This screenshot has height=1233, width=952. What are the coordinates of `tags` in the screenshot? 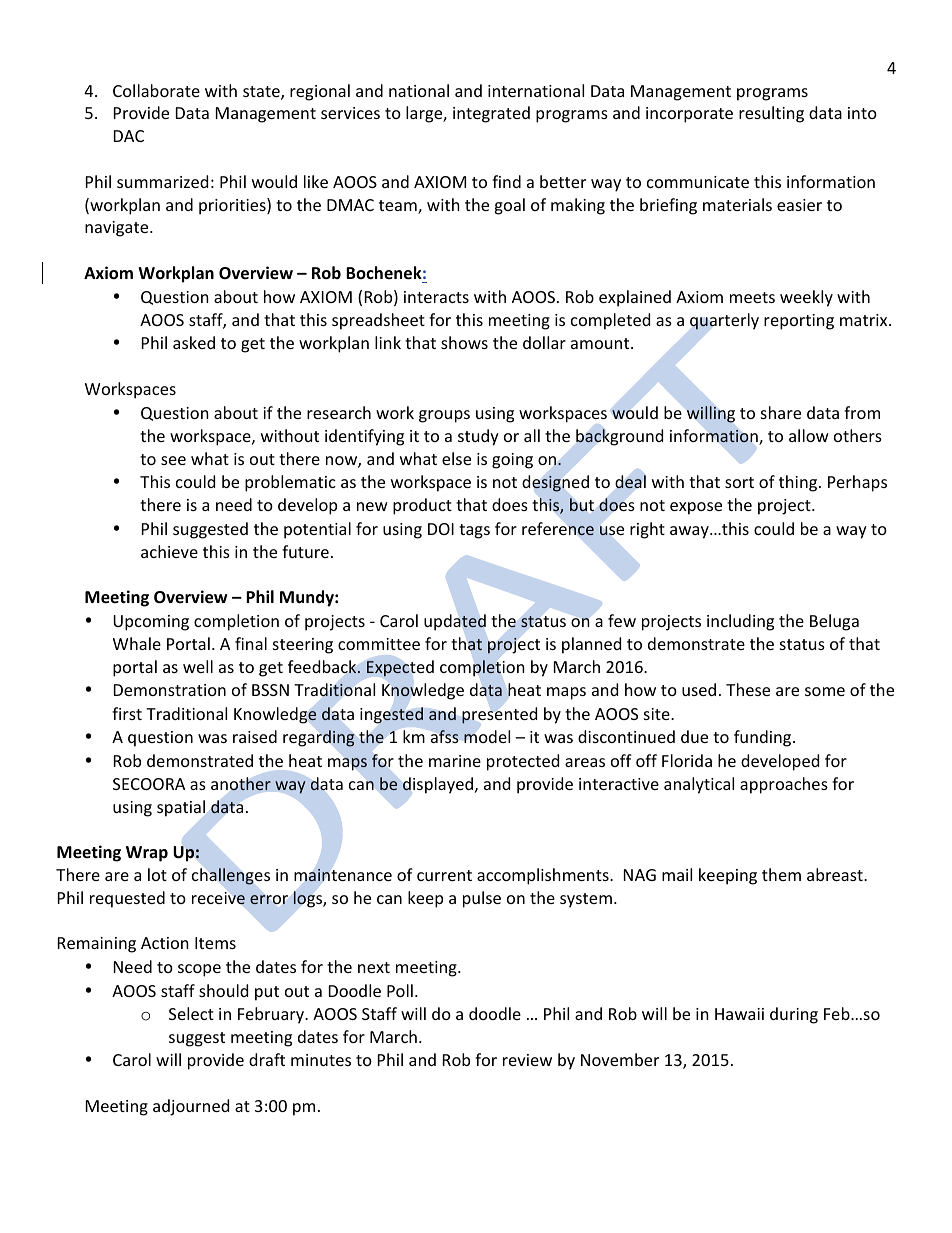 It's located at (474, 531).
